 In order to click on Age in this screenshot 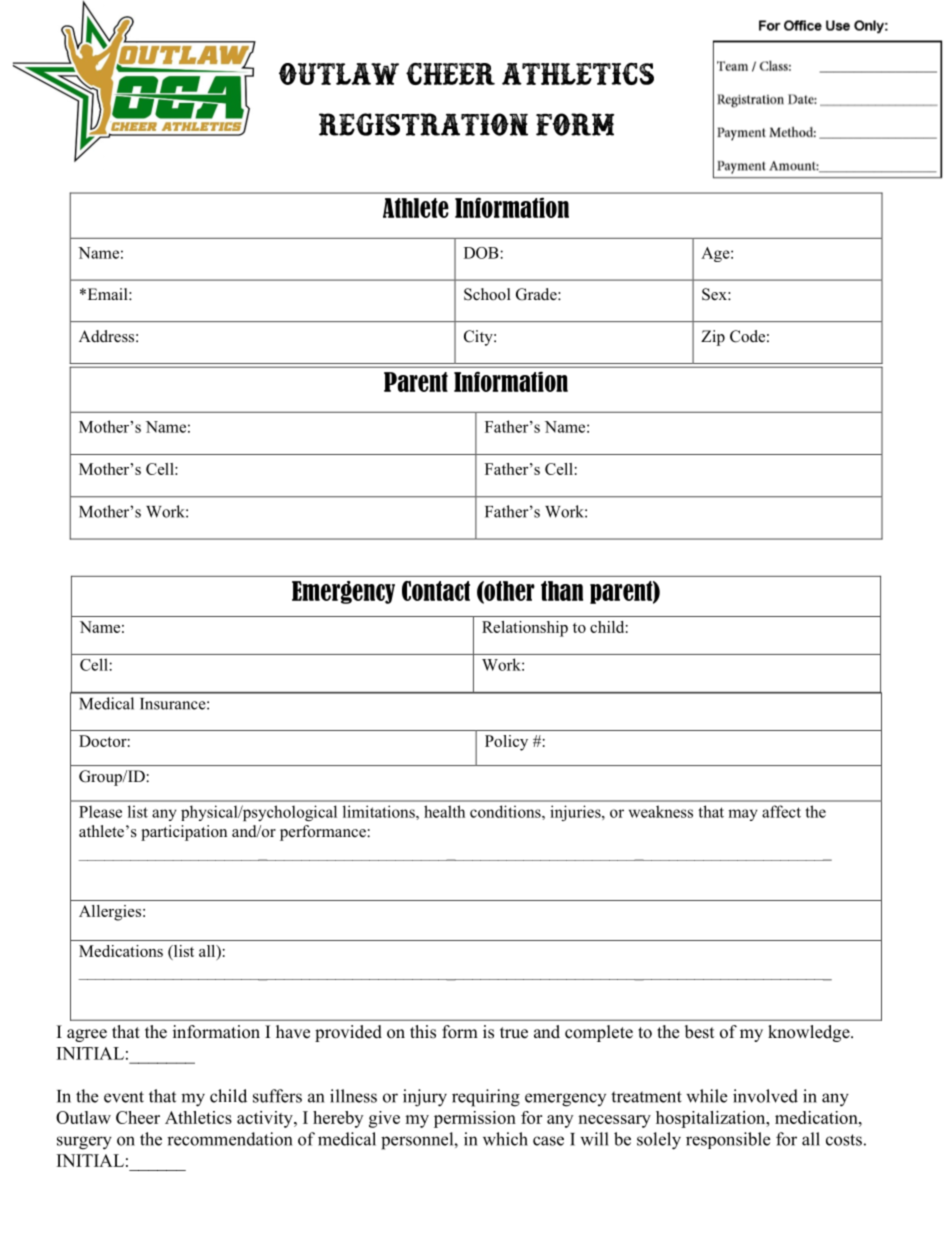, I will do `click(716, 254)`.
